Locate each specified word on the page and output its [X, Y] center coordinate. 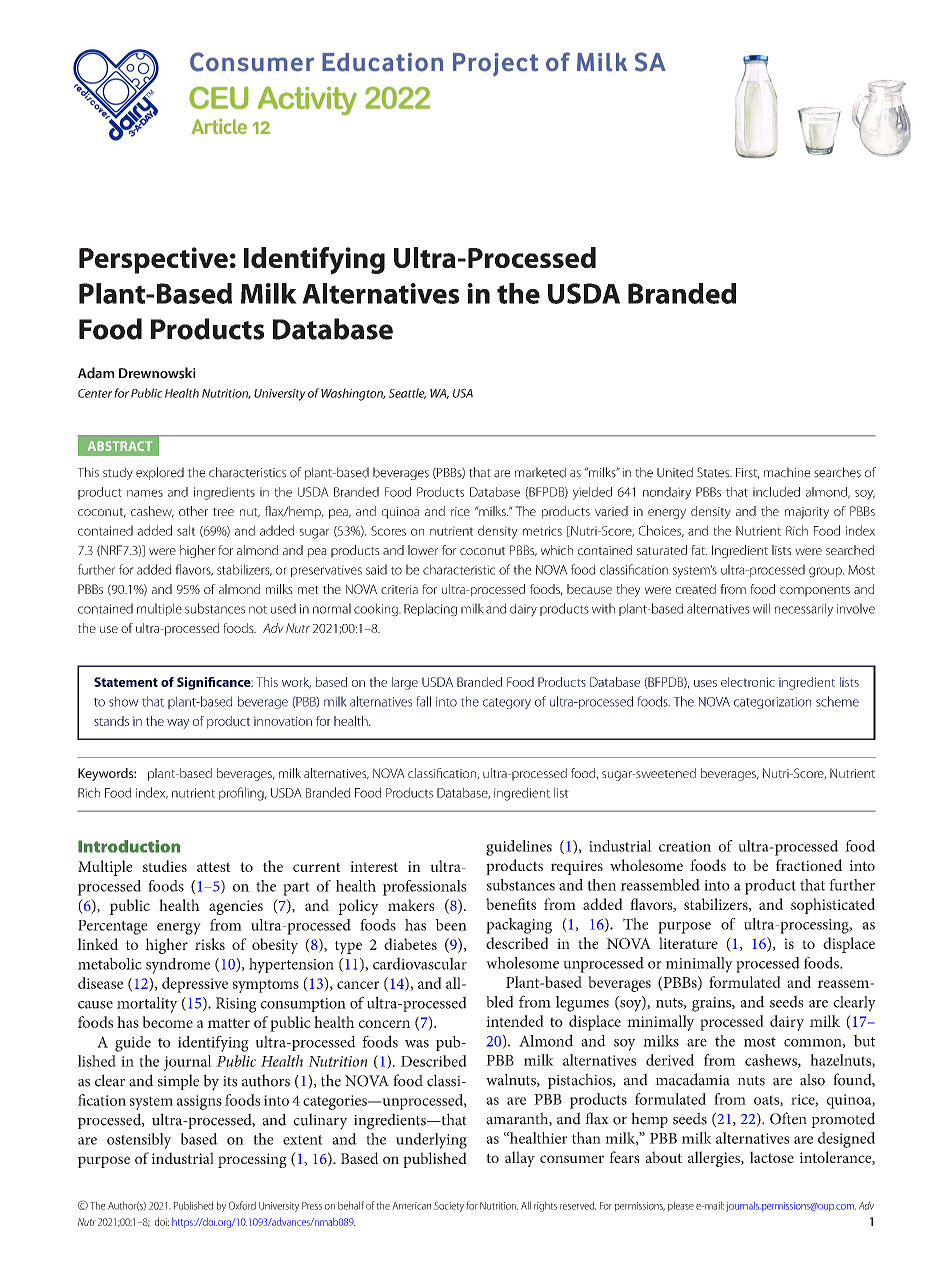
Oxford [242, 1205]
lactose [772, 1157]
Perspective [153, 260]
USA [463, 393]
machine [787, 472]
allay [520, 1159]
